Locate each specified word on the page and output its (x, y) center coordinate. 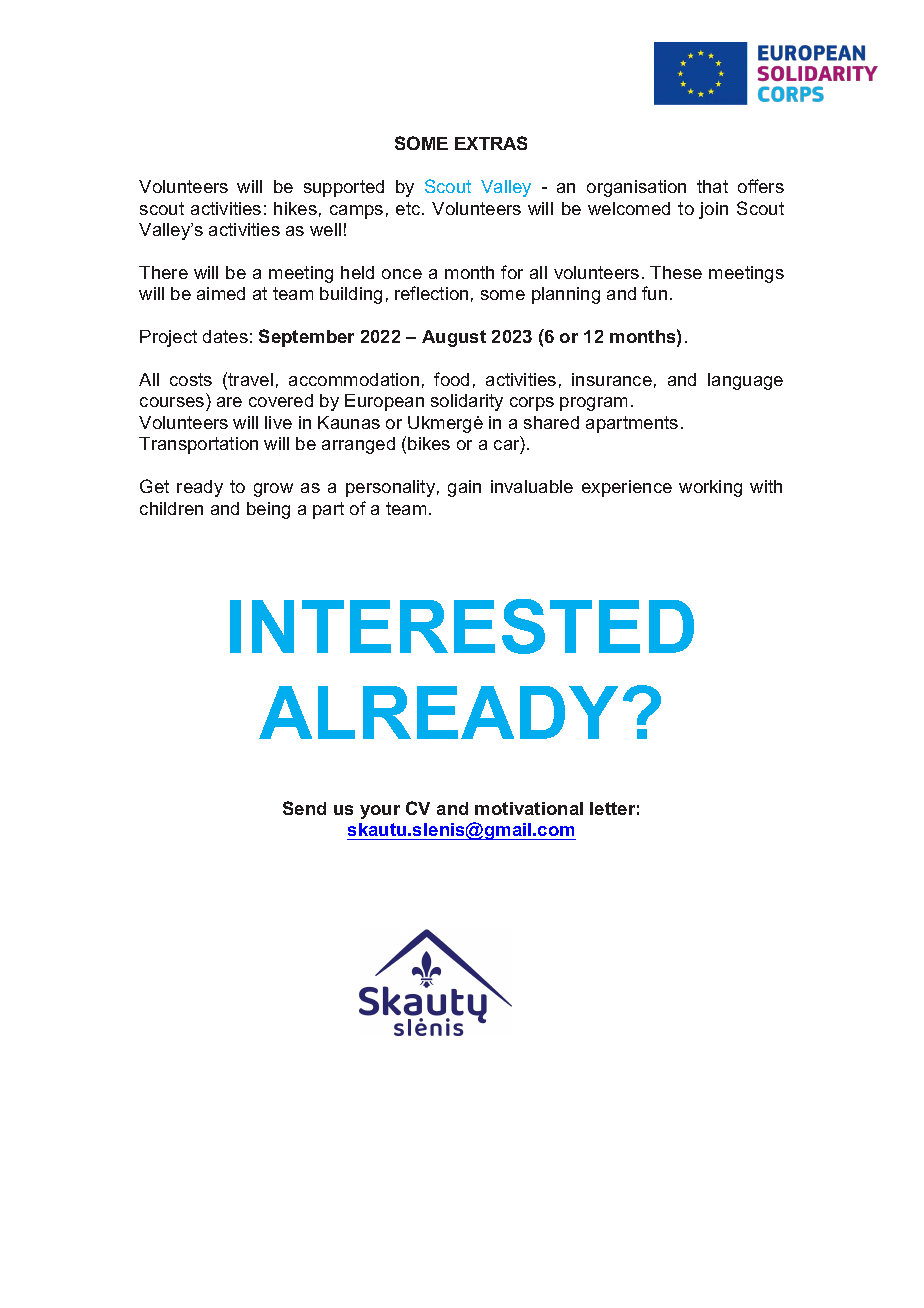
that (712, 186)
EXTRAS (491, 143)
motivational (529, 808)
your (380, 812)
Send (304, 808)
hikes (295, 208)
